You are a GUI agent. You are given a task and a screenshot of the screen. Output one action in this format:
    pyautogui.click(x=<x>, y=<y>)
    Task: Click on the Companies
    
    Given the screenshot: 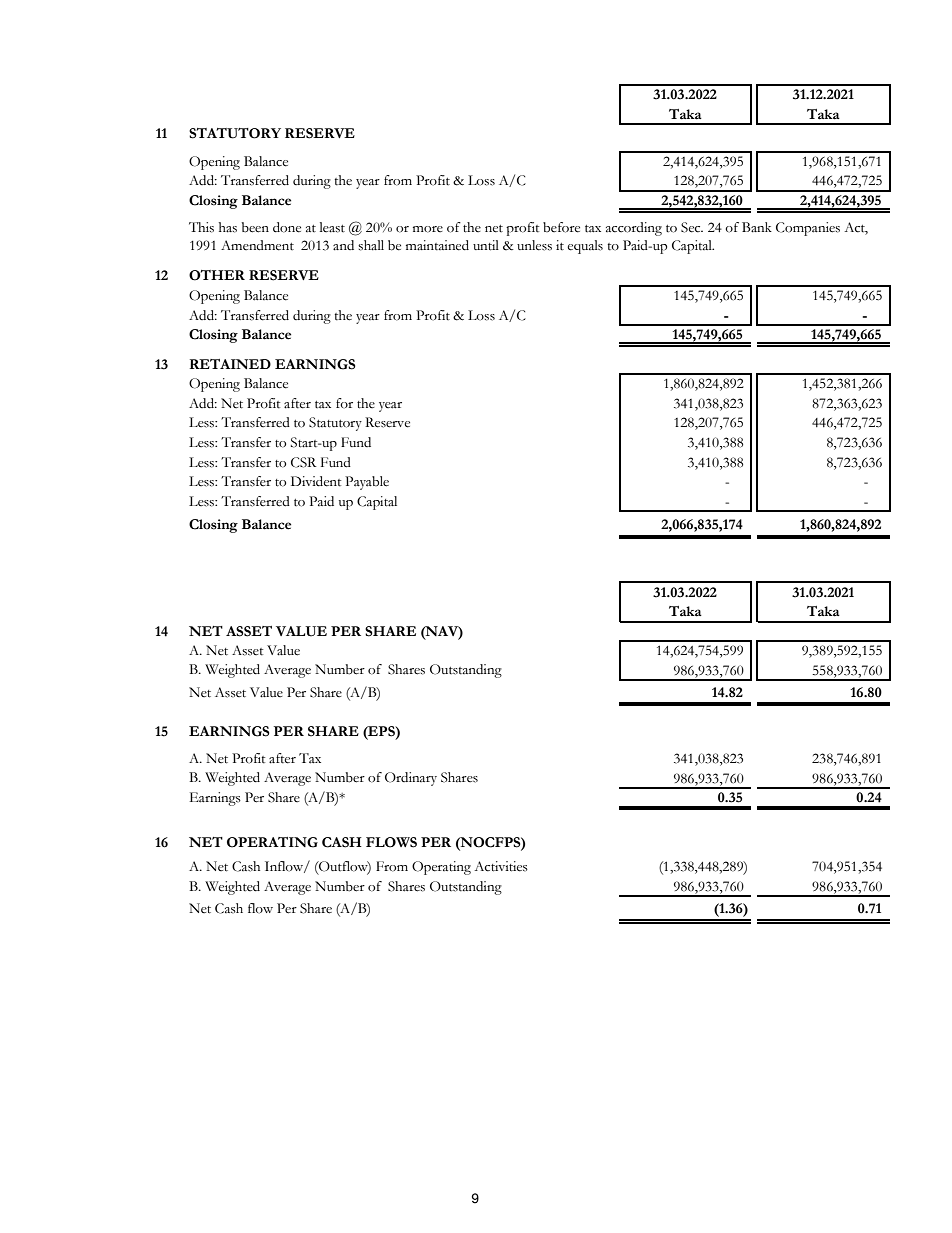 What is the action you would take?
    pyautogui.click(x=808, y=229)
